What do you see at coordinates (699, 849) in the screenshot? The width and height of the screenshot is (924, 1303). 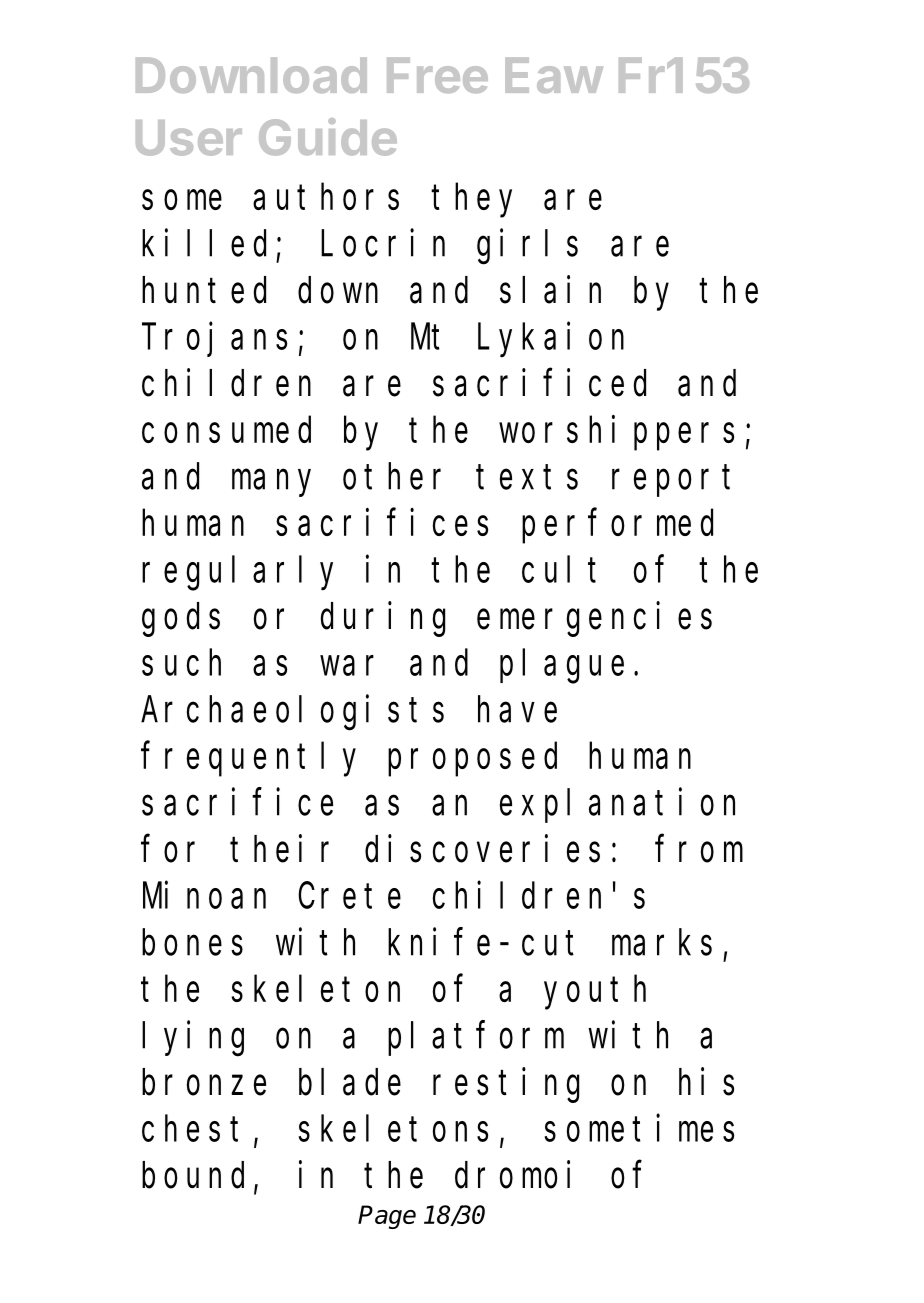 I see `from` at bounding box center [699, 849].
